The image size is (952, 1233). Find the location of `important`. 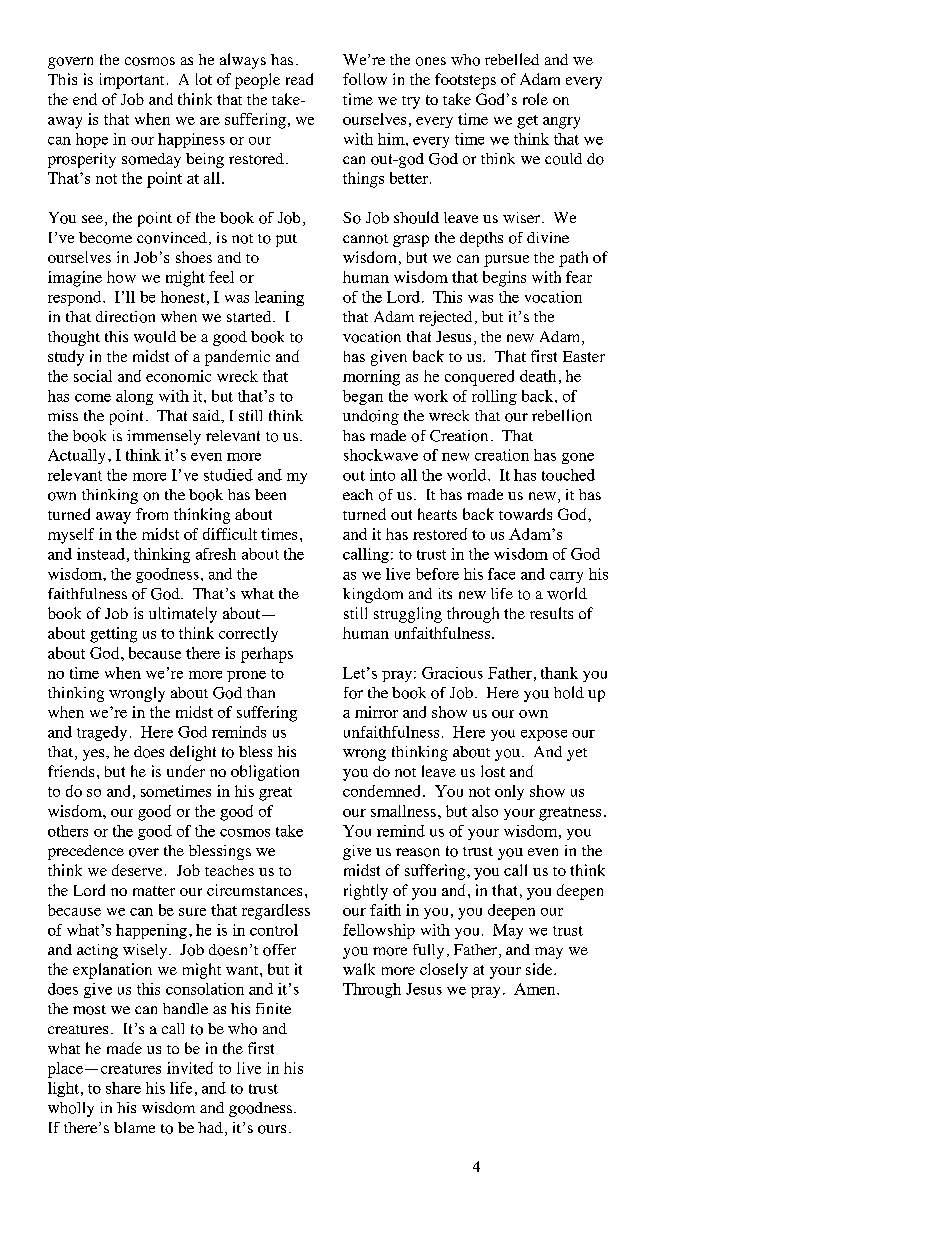

important is located at coordinates (132, 81).
